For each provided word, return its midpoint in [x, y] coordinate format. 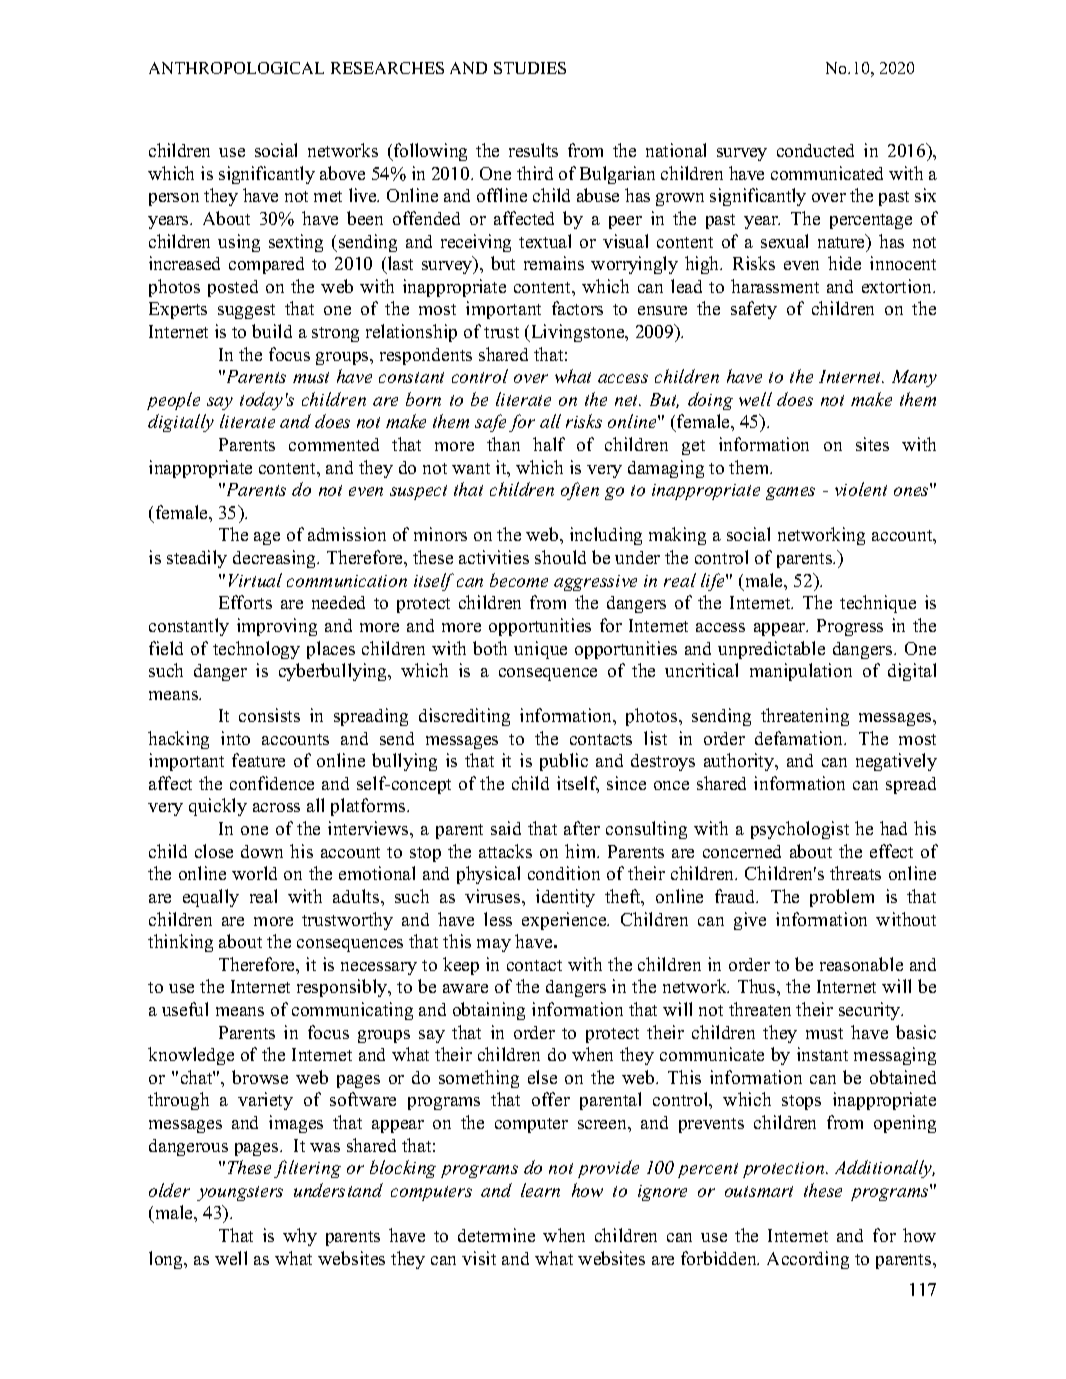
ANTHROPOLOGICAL [236, 68]
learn [540, 1190]
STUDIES [530, 68]
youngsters [240, 1193]
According [808, 1260]
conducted [815, 150]
